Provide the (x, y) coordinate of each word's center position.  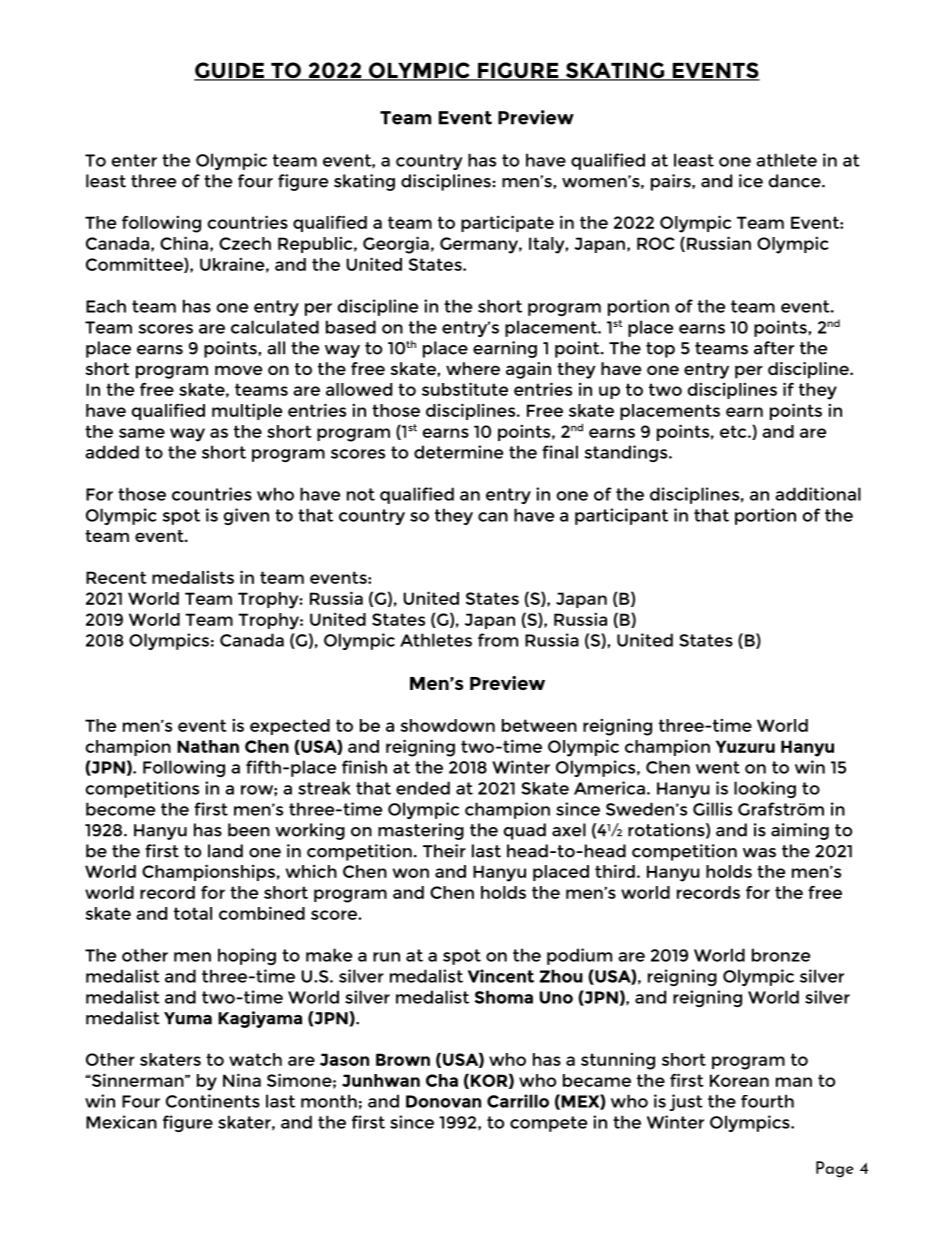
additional (818, 494)
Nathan (208, 746)
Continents (213, 1101)
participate (507, 223)
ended (423, 788)
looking (765, 789)
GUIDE (230, 71)
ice (751, 181)
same (142, 433)
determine (458, 452)
